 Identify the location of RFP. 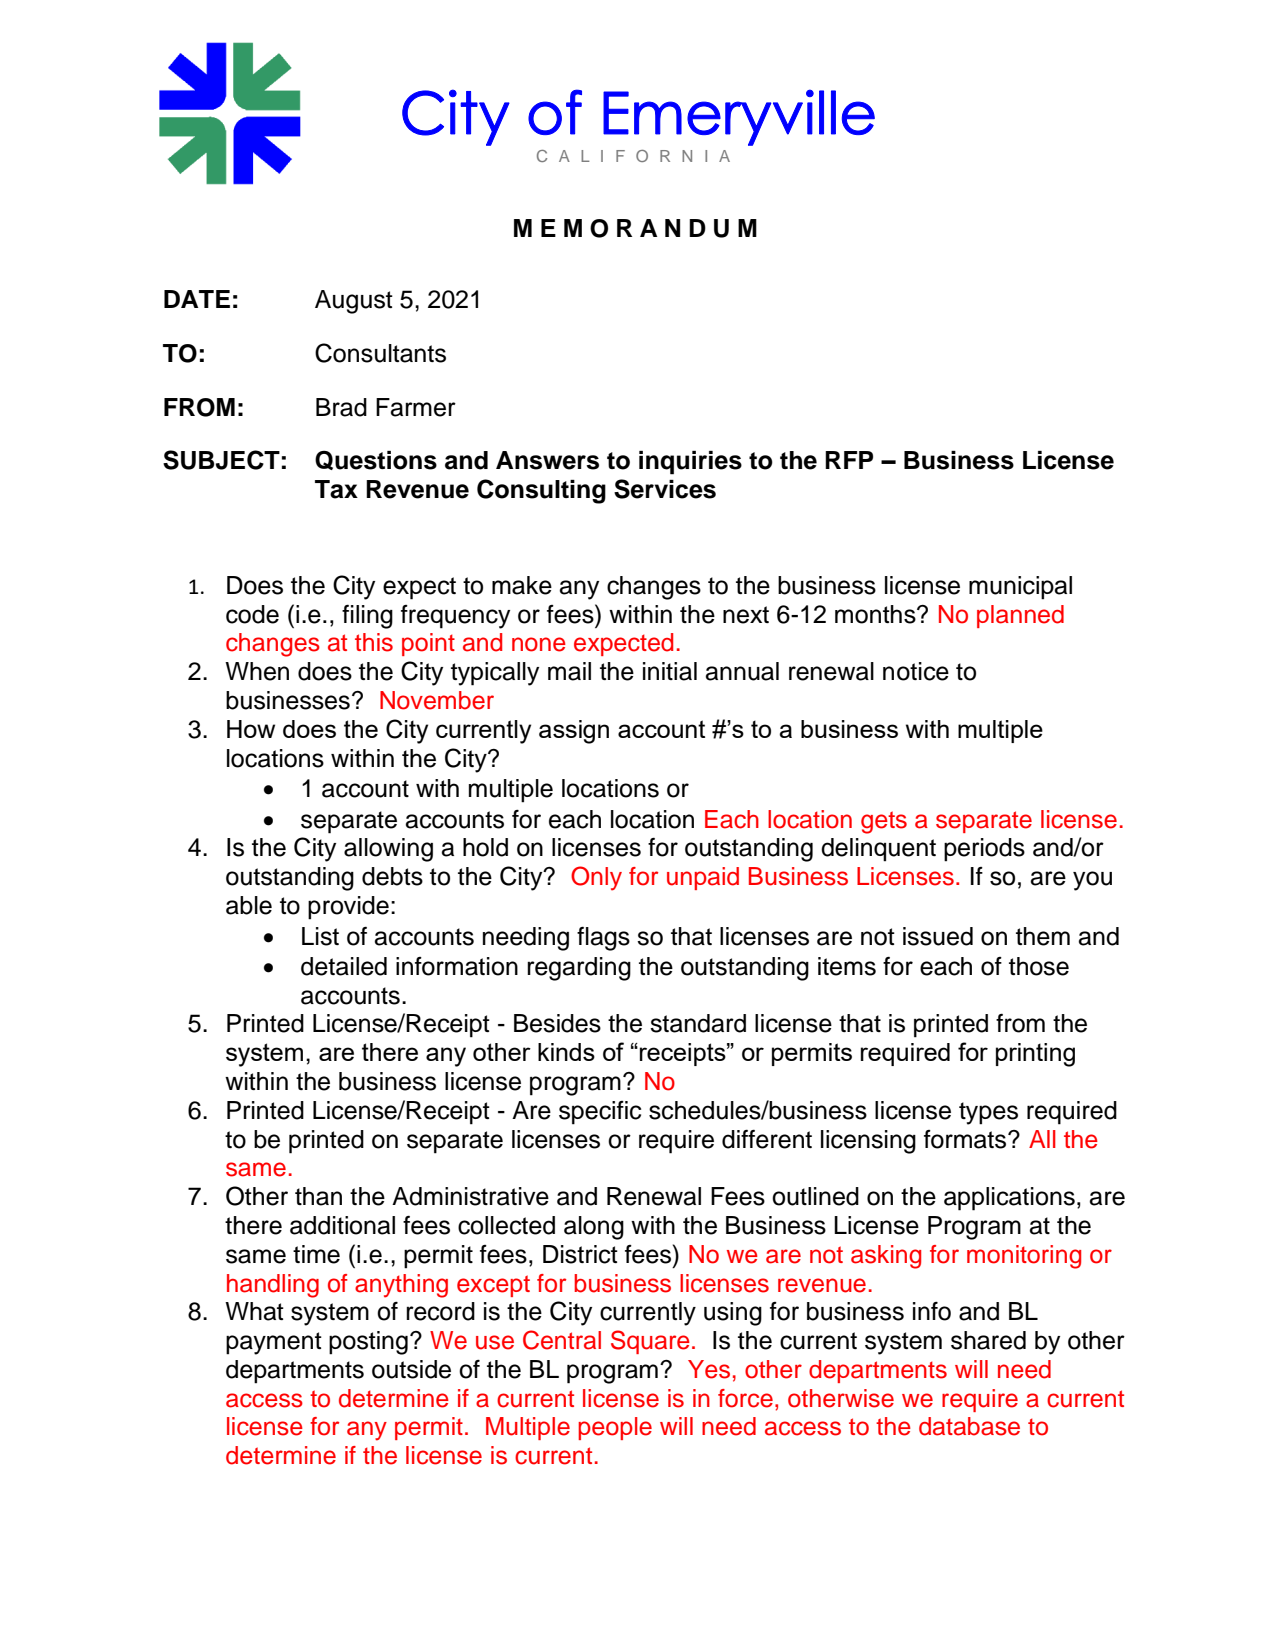
(849, 460).
